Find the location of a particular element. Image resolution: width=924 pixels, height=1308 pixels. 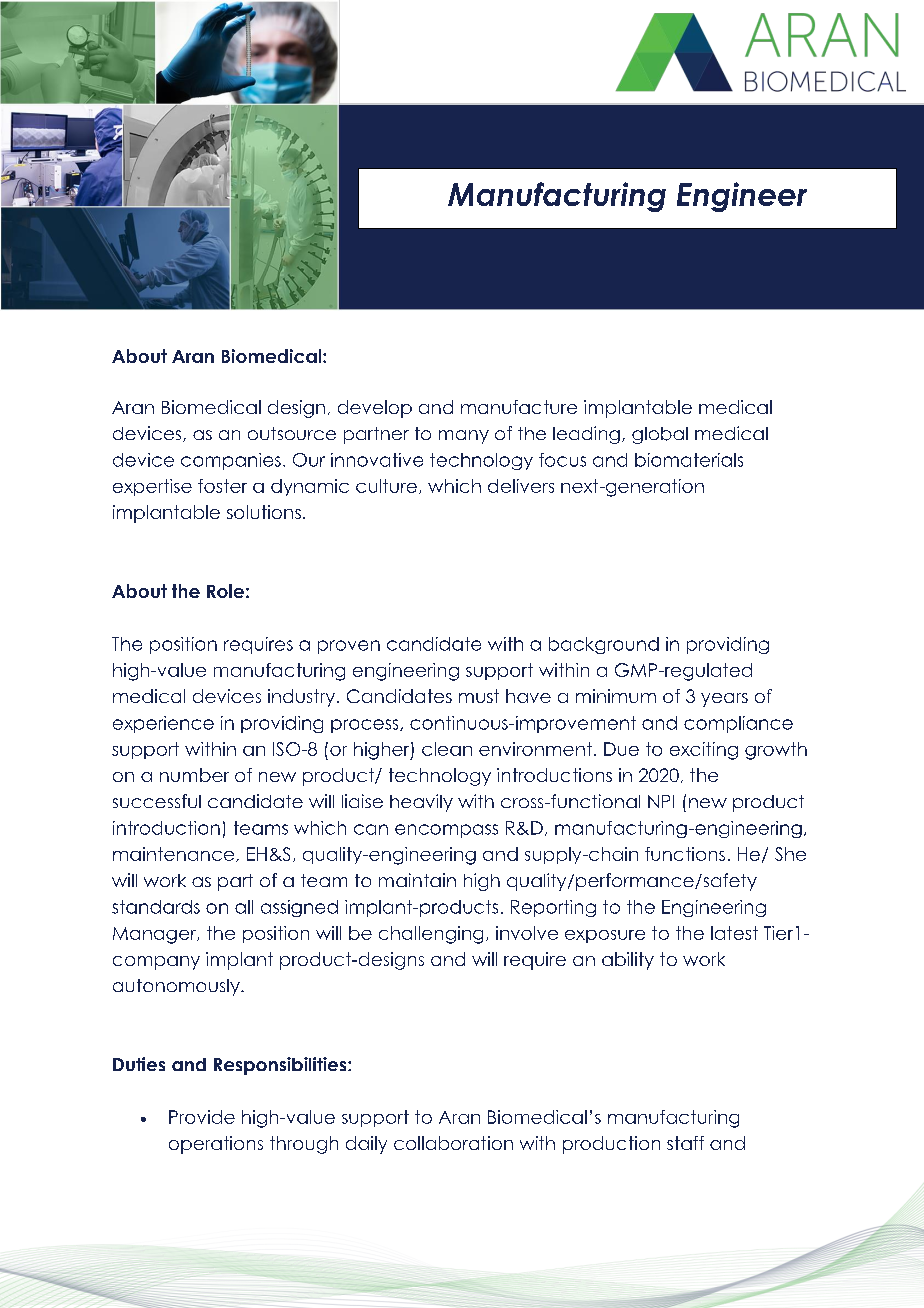

Provide is located at coordinates (202, 1117).
